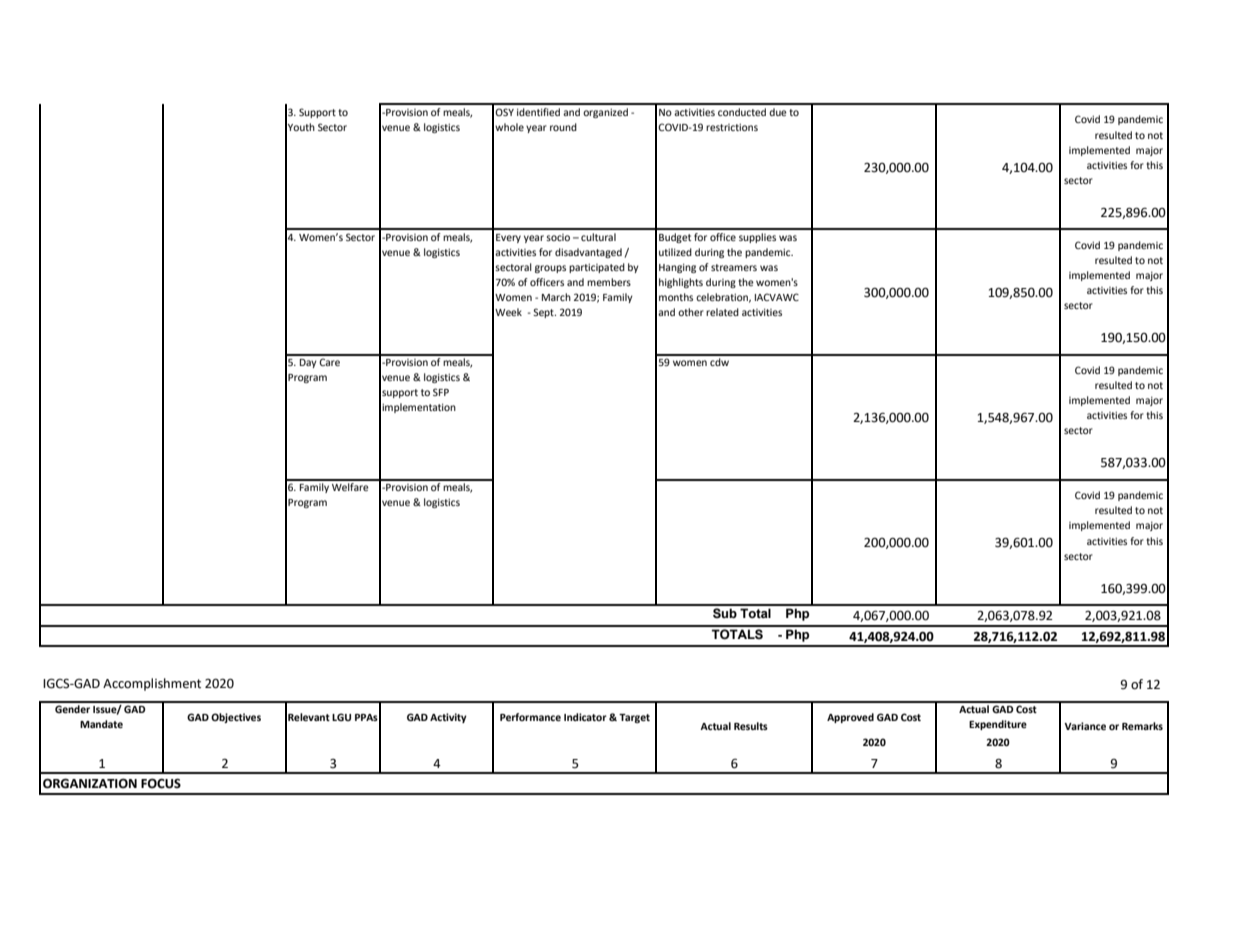 This screenshot has height=952, width=1233. Describe the element at coordinates (563, 127) in the screenshot. I see `round` at that location.
